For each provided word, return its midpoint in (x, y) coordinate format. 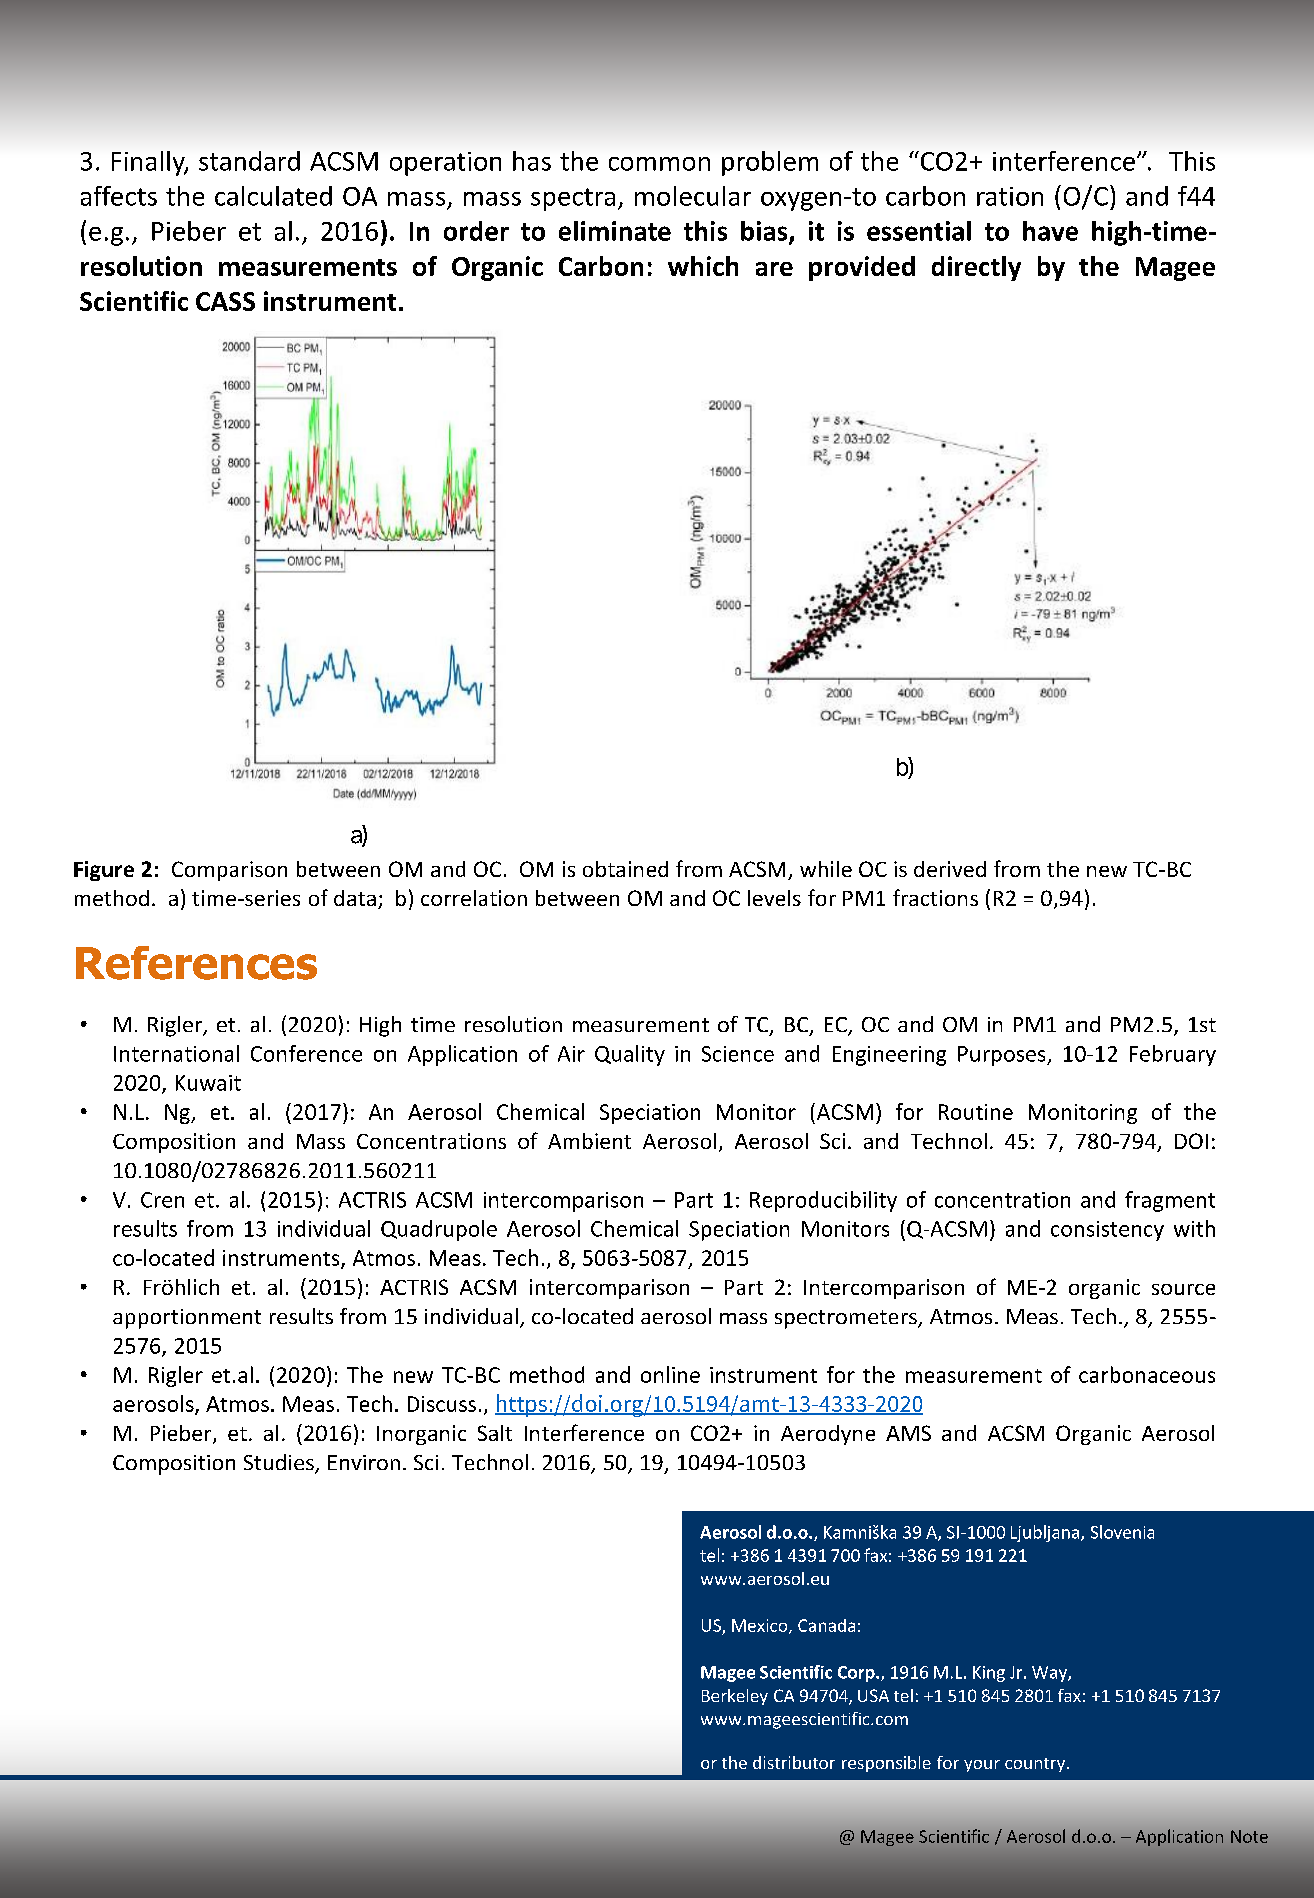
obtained (625, 869)
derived (950, 869)
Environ (364, 1462)
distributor (794, 1762)
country (1035, 1765)
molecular (693, 196)
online (670, 1374)
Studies (280, 1463)
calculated (273, 196)
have (1050, 231)
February (1173, 1055)
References (196, 963)
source (1183, 1289)
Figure (104, 871)
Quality (630, 1055)
